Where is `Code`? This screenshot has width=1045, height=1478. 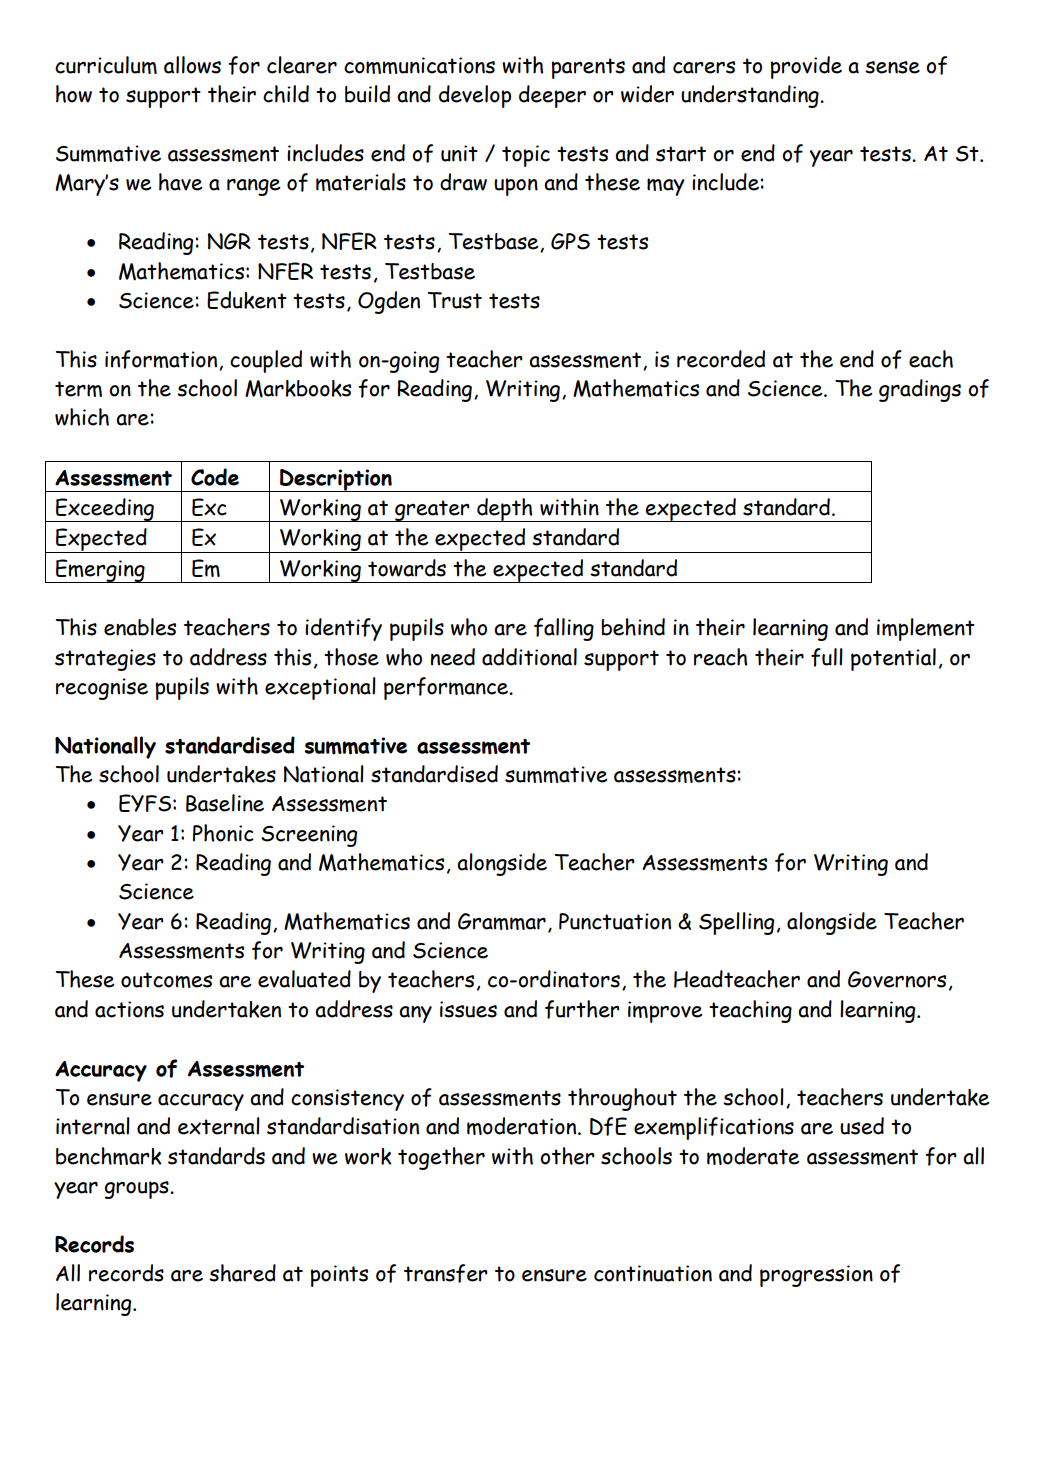
Code is located at coordinates (215, 477).
